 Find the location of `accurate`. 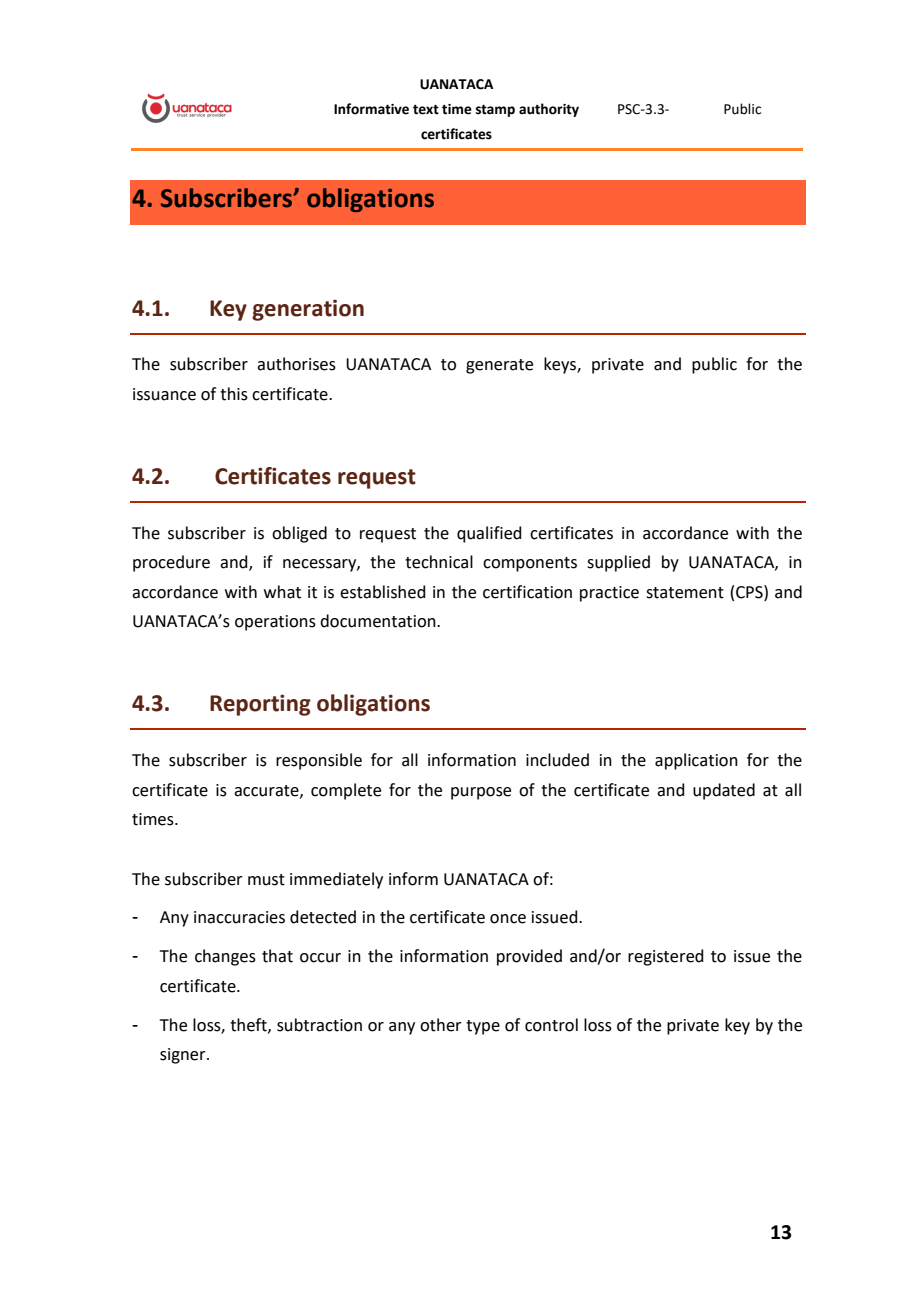

accurate is located at coordinates (267, 791).
